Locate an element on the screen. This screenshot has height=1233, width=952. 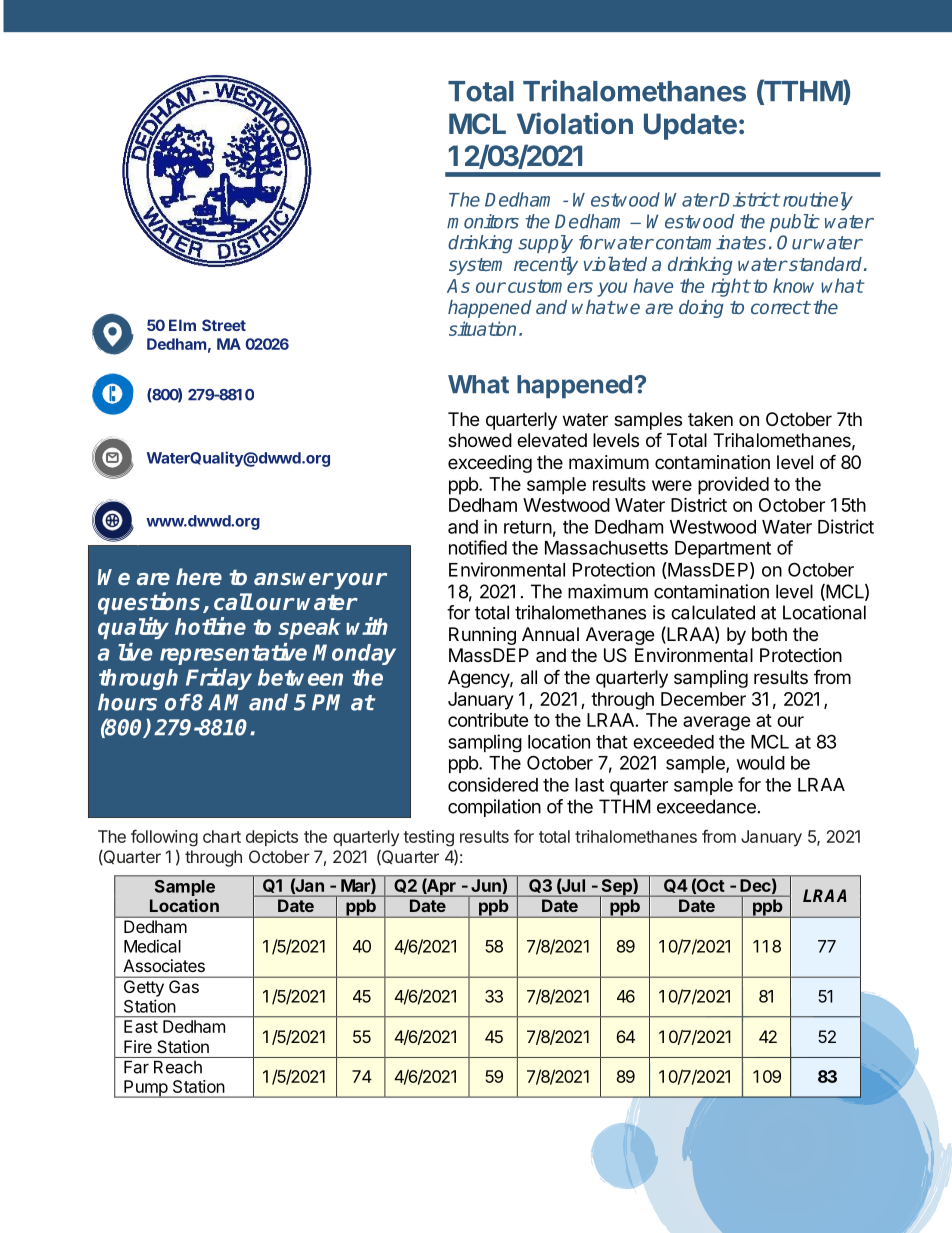
taken is located at coordinates (710, 419).
